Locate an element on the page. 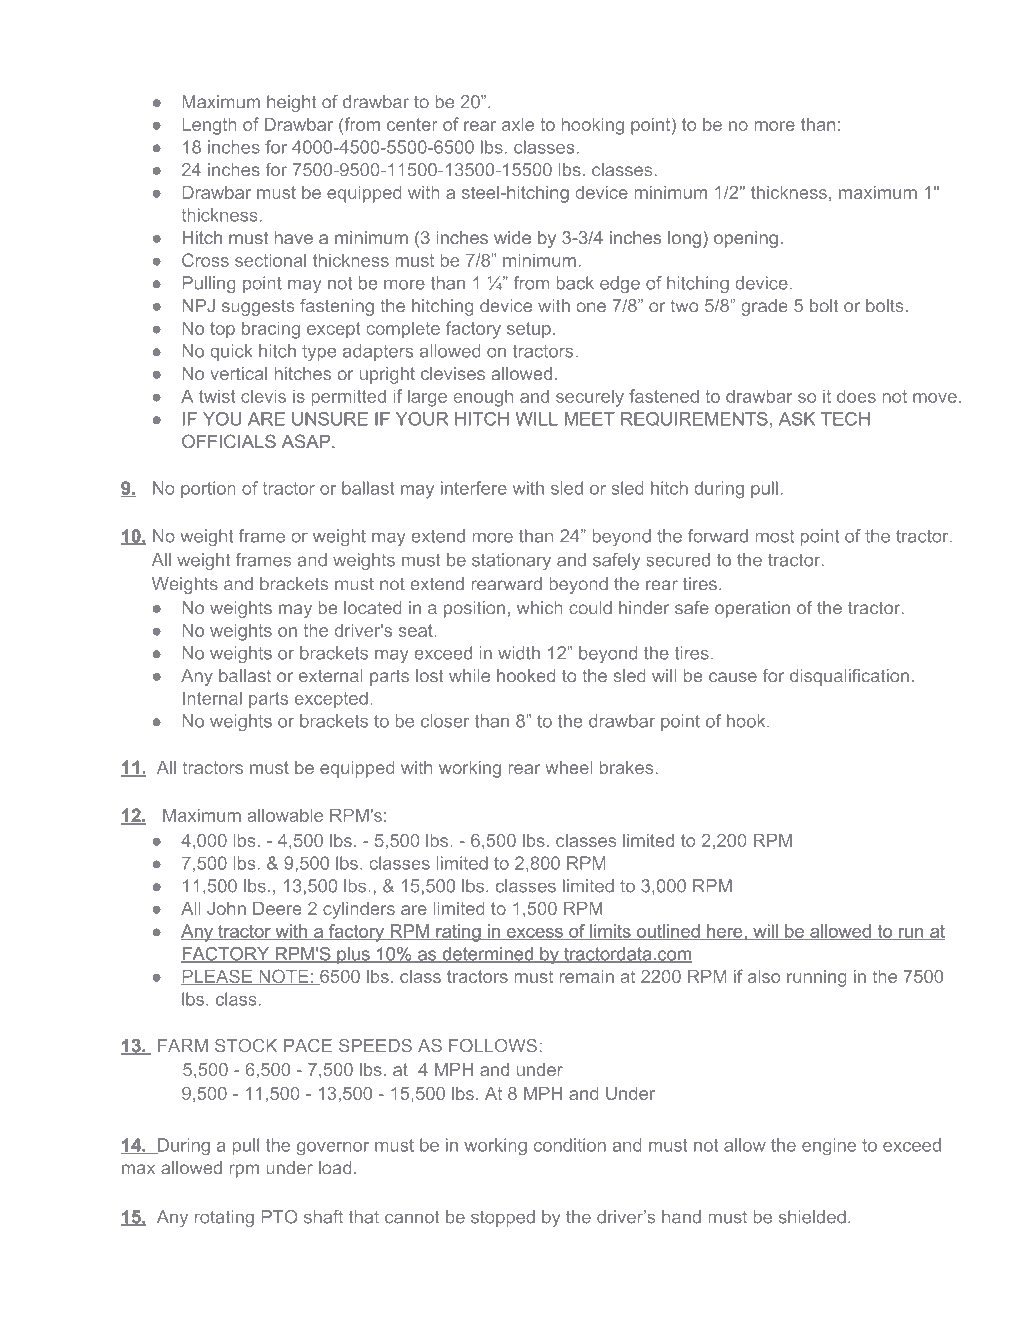 Image resolution: width=1027 pixels, height=1329 pixels. width is located at coordinates (519, 653).
